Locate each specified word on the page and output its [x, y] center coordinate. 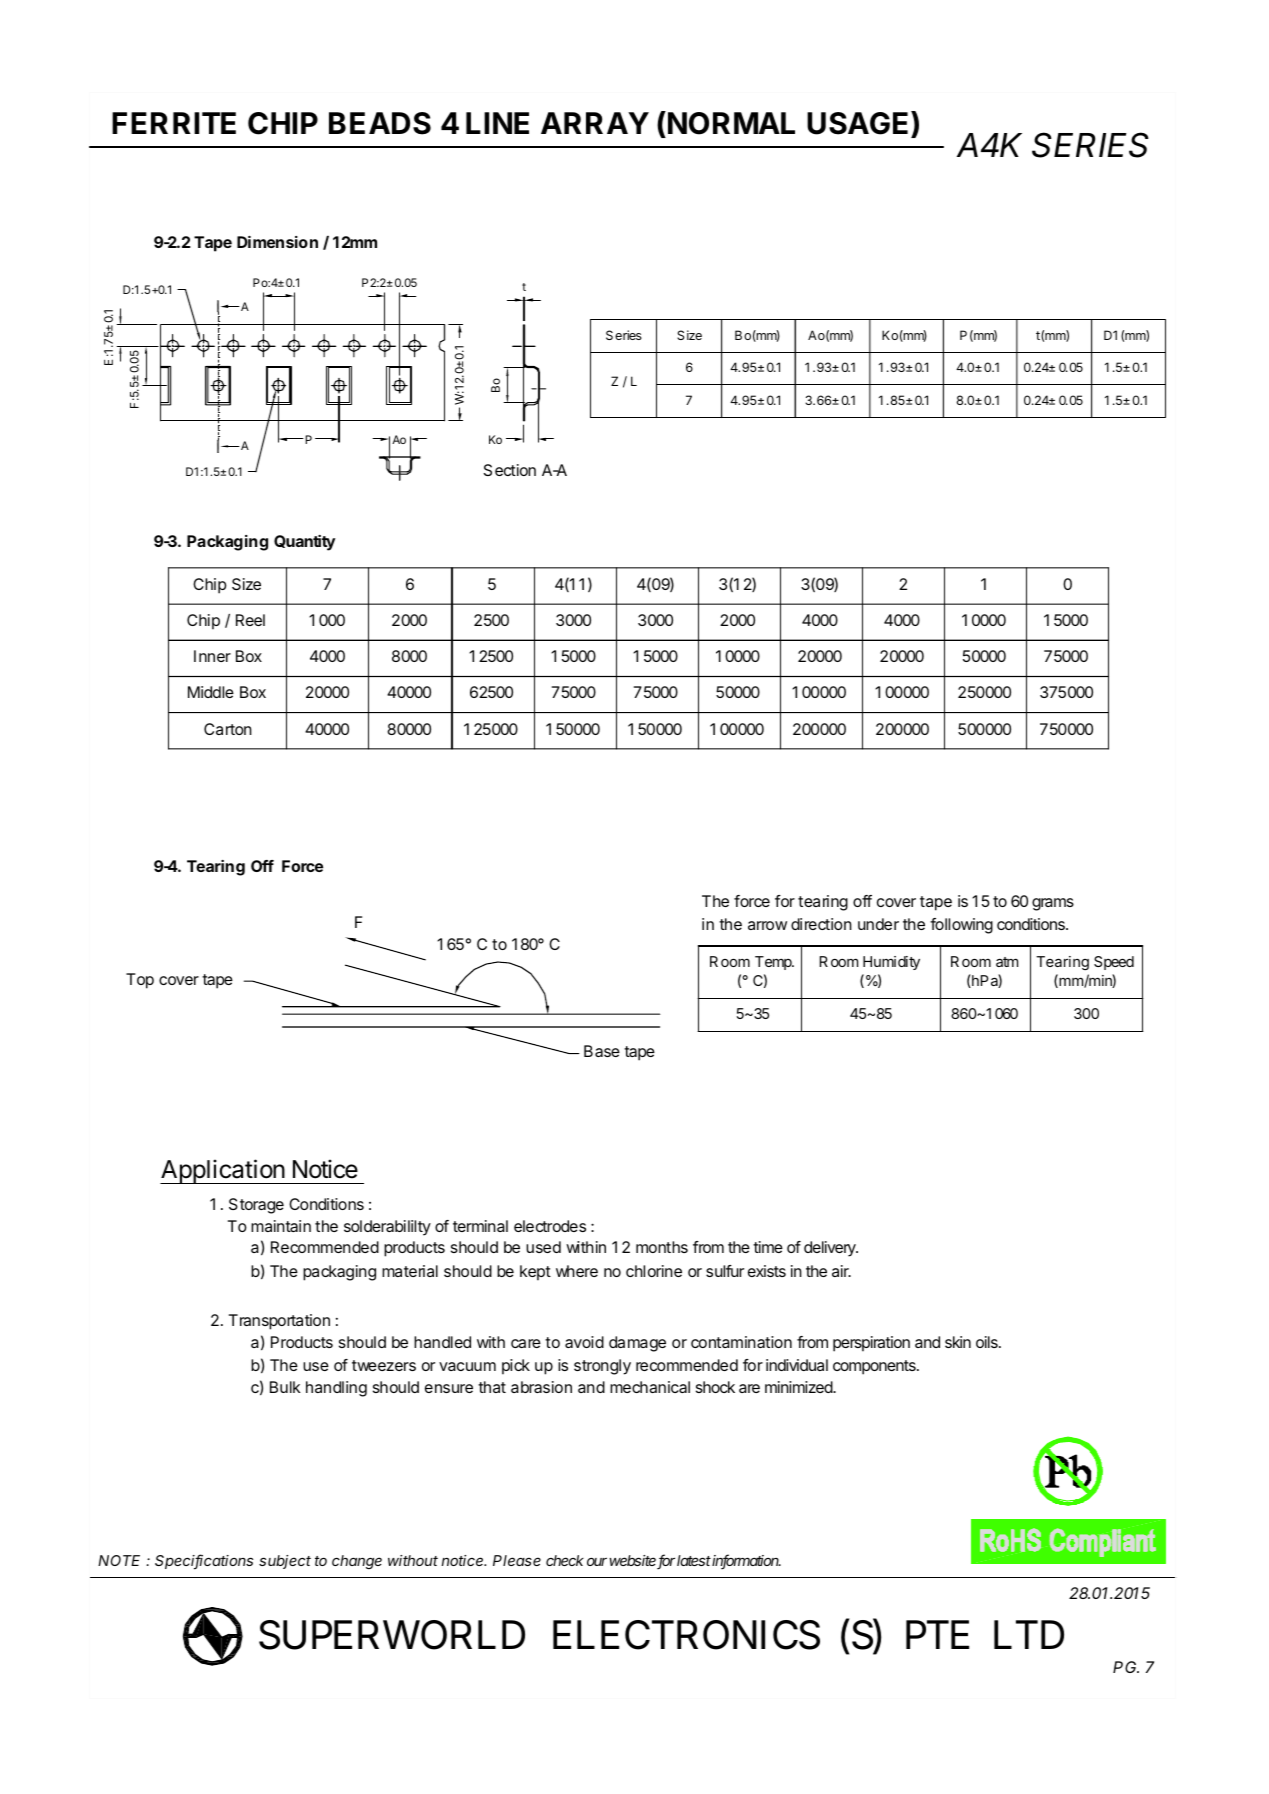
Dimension [277, 242]
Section [509, 470]
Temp [774, 963]
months [662, 1247]
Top [140, 981]
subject [285, 1562]
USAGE [859, 123]
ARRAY [595, 123]
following [961, 926]
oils [988, 1342]
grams [1053, 904]
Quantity [304, 543]
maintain [281, 1226]
